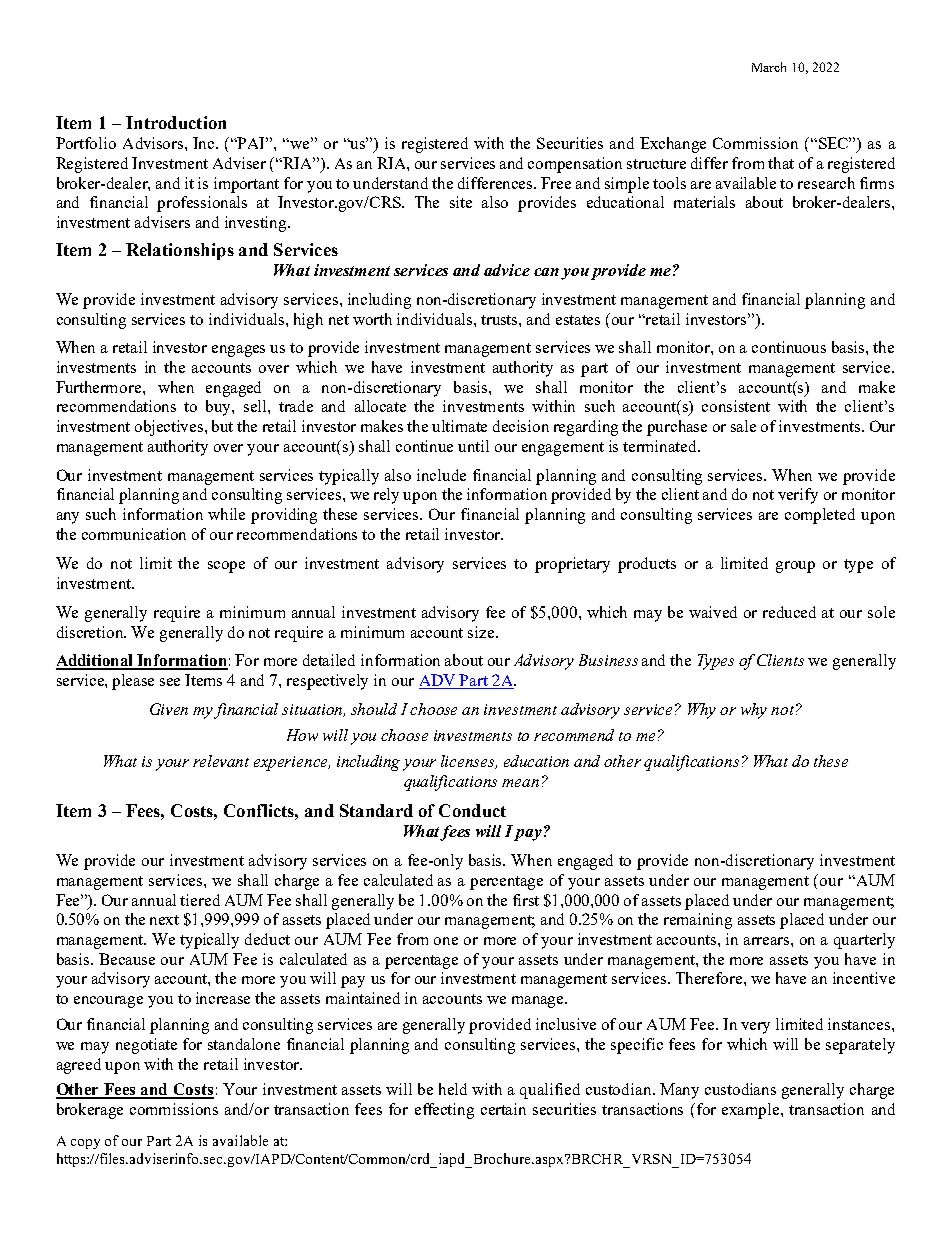 Image resolution: width=952 pixels, height=1233 pixels. Describe the element at coordinates (752, 1111) in the screenshot. I see `example` at that location.
